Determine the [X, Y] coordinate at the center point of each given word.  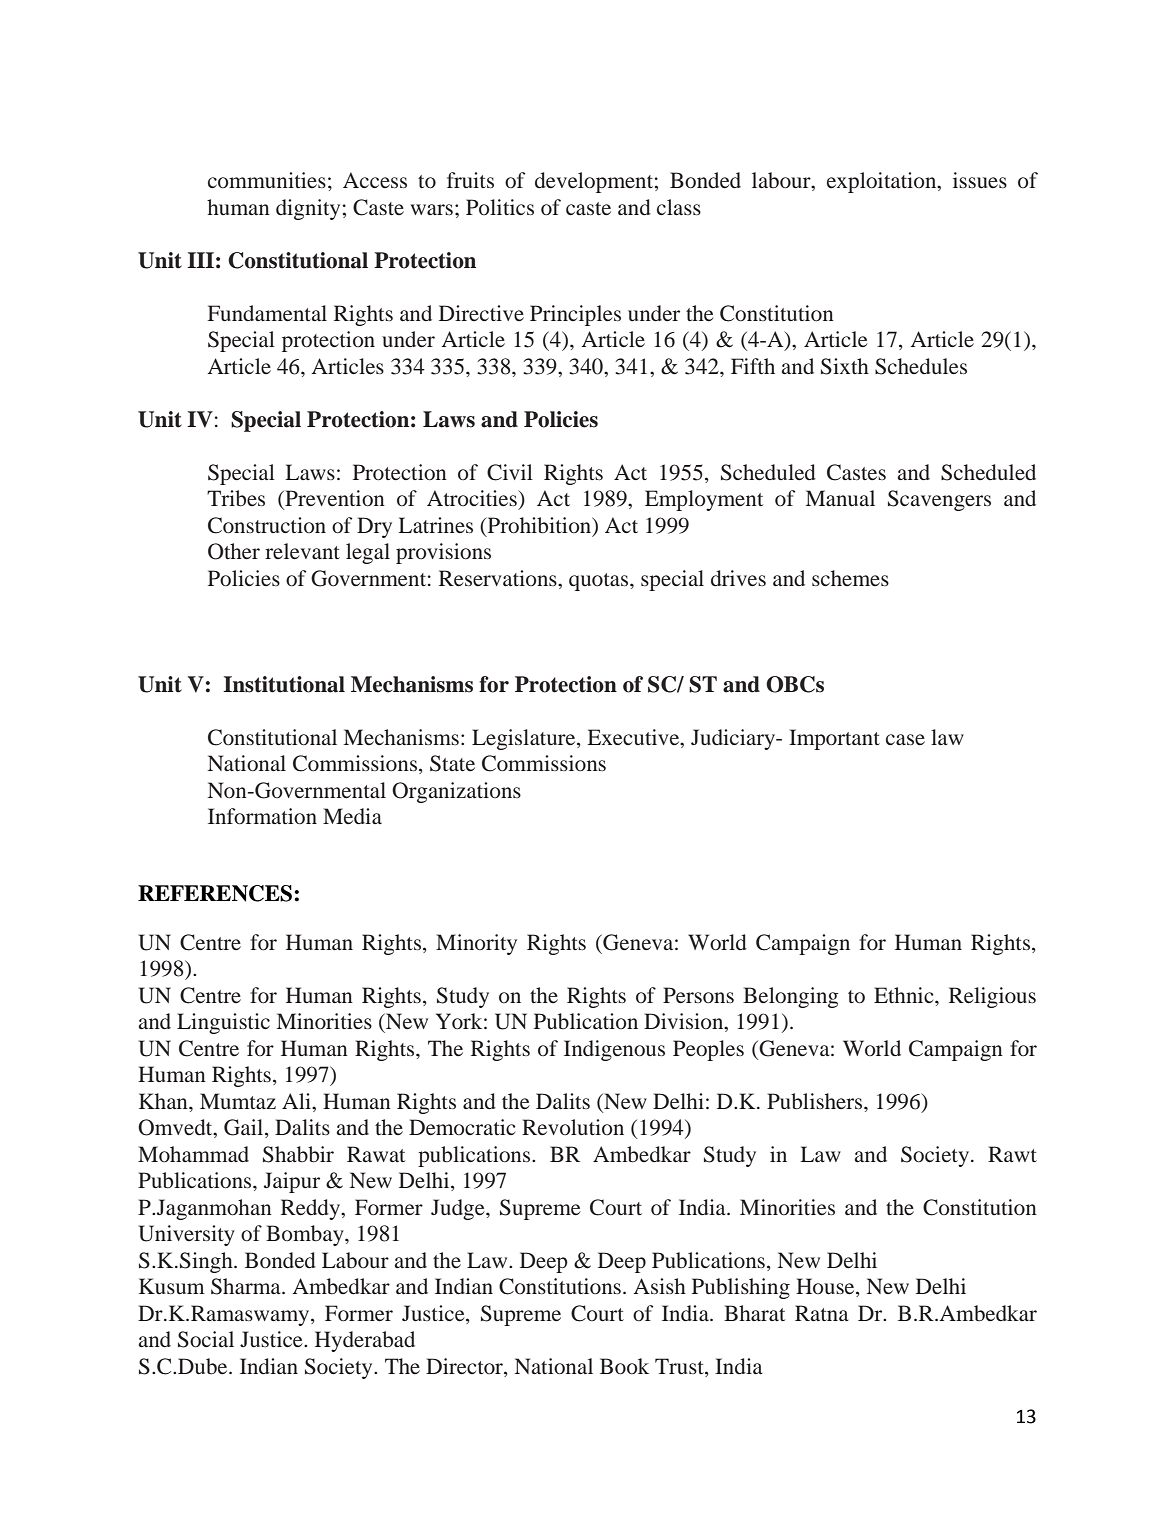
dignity [308, 209]
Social [206, 1339]
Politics [500, 207]
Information [262, 816]
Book [624, 1366]
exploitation [883, 182]
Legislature [525, 739]
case [905, 739]
